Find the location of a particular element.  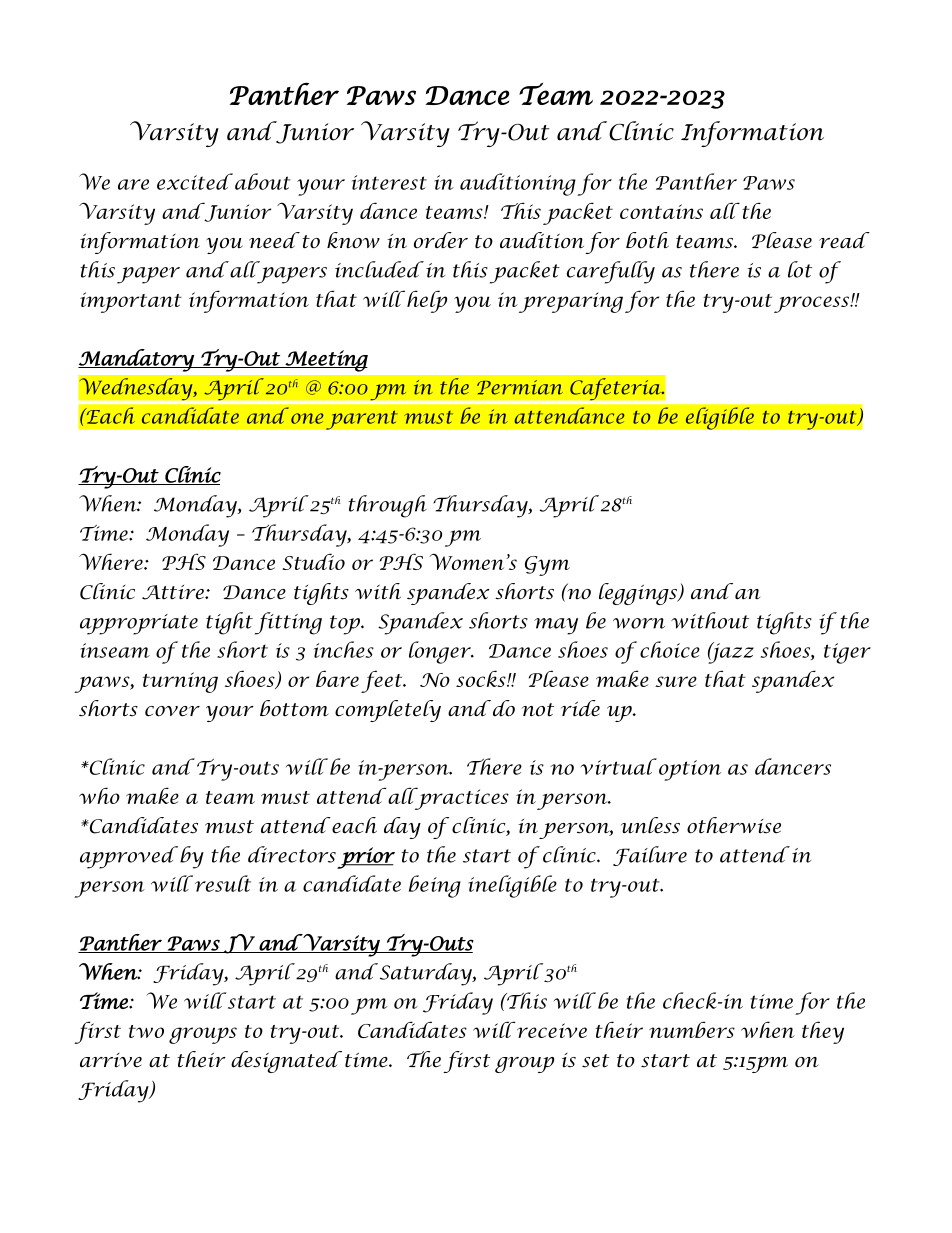

appropriate is located at coordinates (139, 624).
